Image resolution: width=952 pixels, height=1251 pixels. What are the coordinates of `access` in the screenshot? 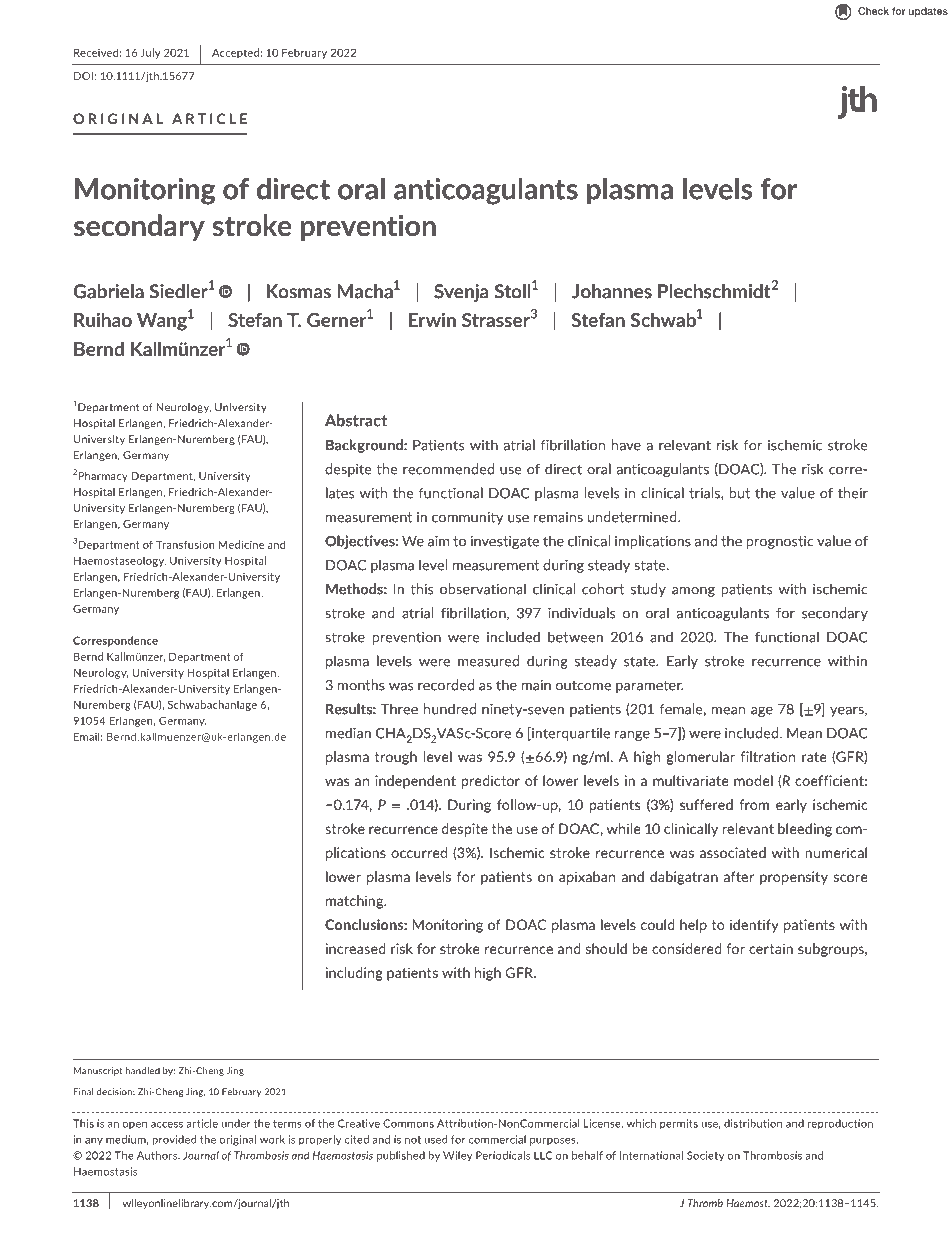 It's located at (167, 1125).
